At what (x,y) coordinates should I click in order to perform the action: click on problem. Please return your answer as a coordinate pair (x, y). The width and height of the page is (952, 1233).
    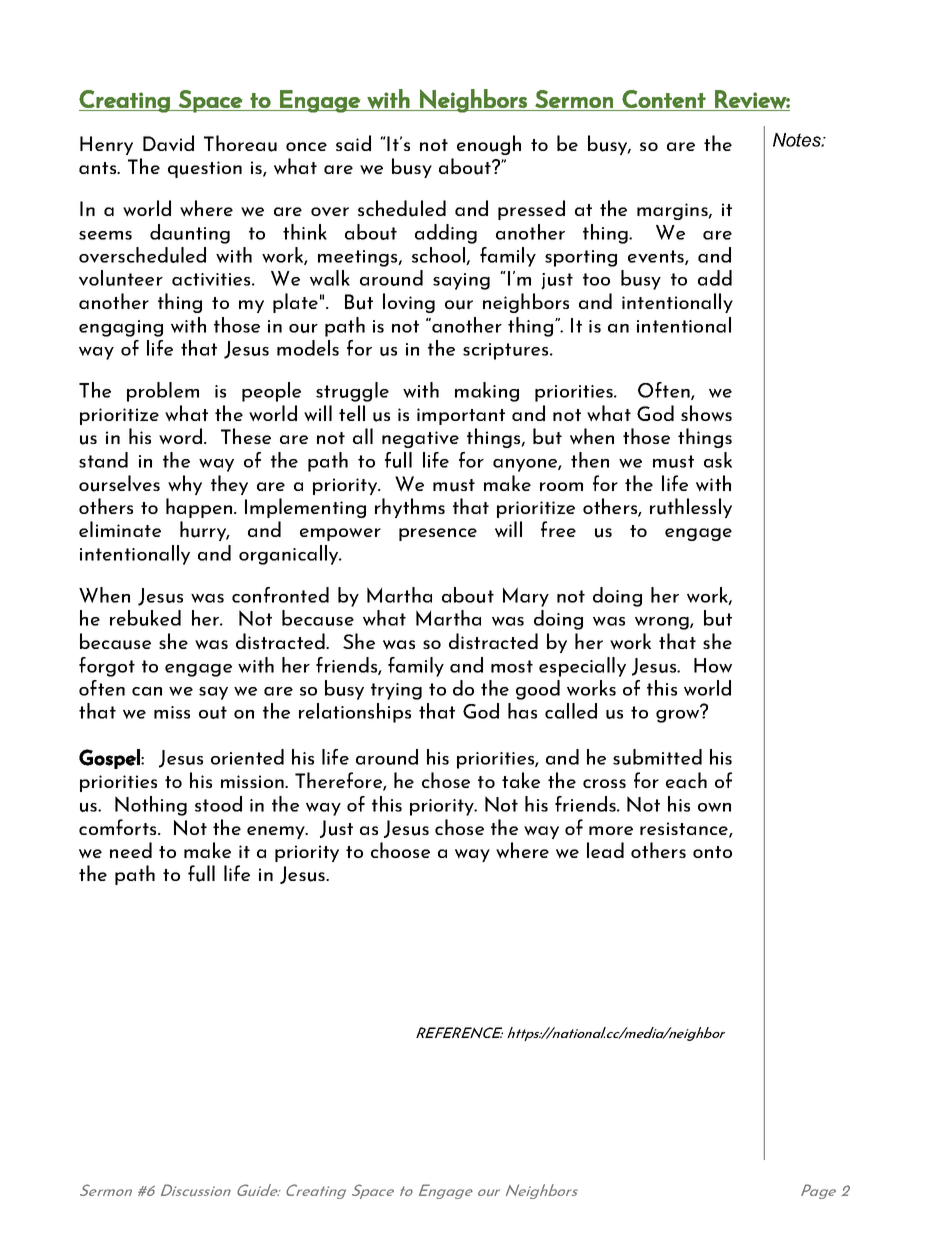
    Looking at the image, I should click on (163, 392).
